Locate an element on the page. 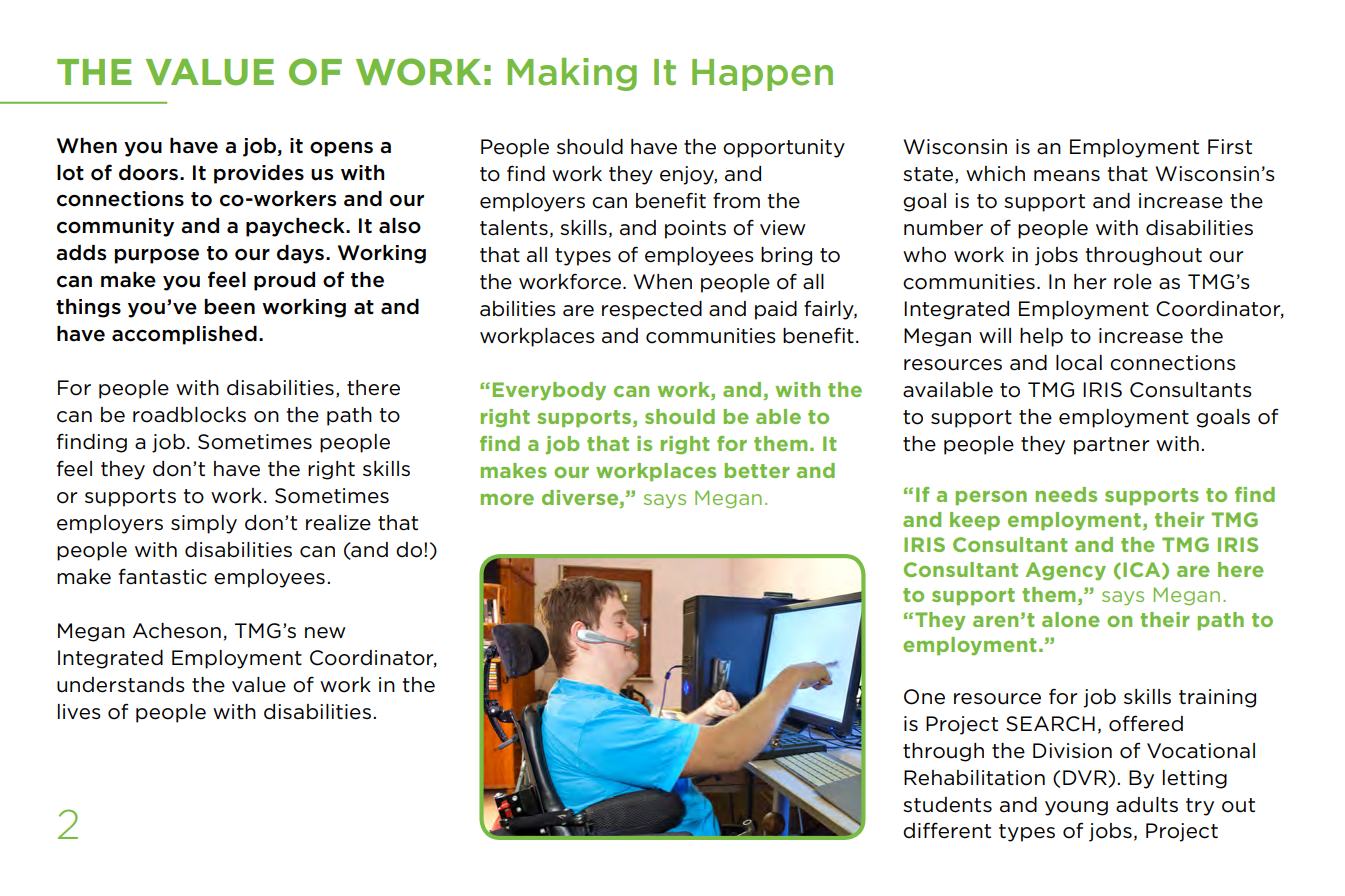 Image resolution: width=1345 pixels, height=896 pixels. Agency is located at coordinates (1065, 571).
